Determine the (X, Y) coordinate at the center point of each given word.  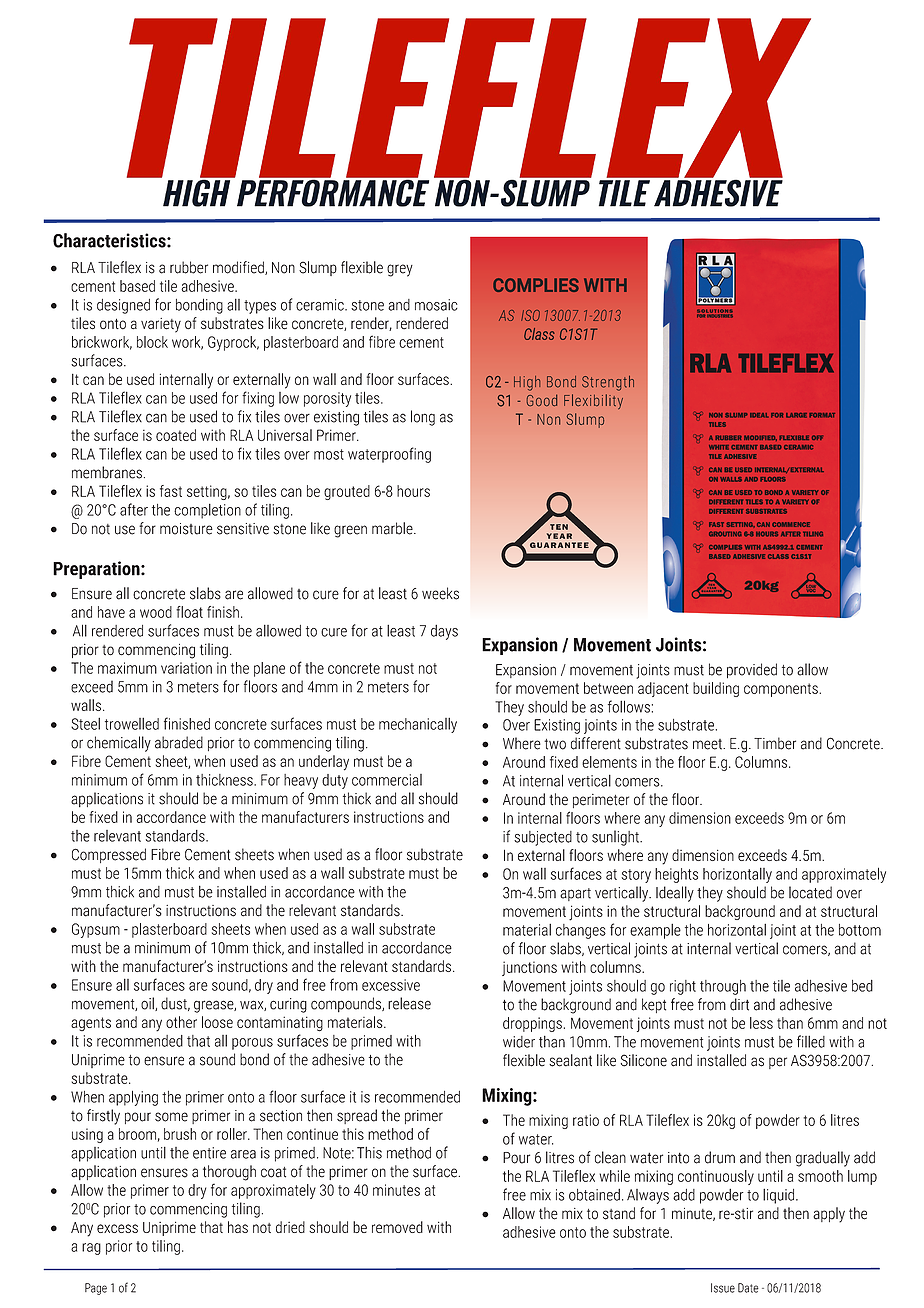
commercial (387, 780)
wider (519, 1042)
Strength (608, 383)
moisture (186, 529)
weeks (440, 593)
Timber (775, 743)
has (238, 1227)
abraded (179, 742)
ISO (530, 315)
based (137, 286)
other (181, 1022)
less (761, 1023)
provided (752, 671)
